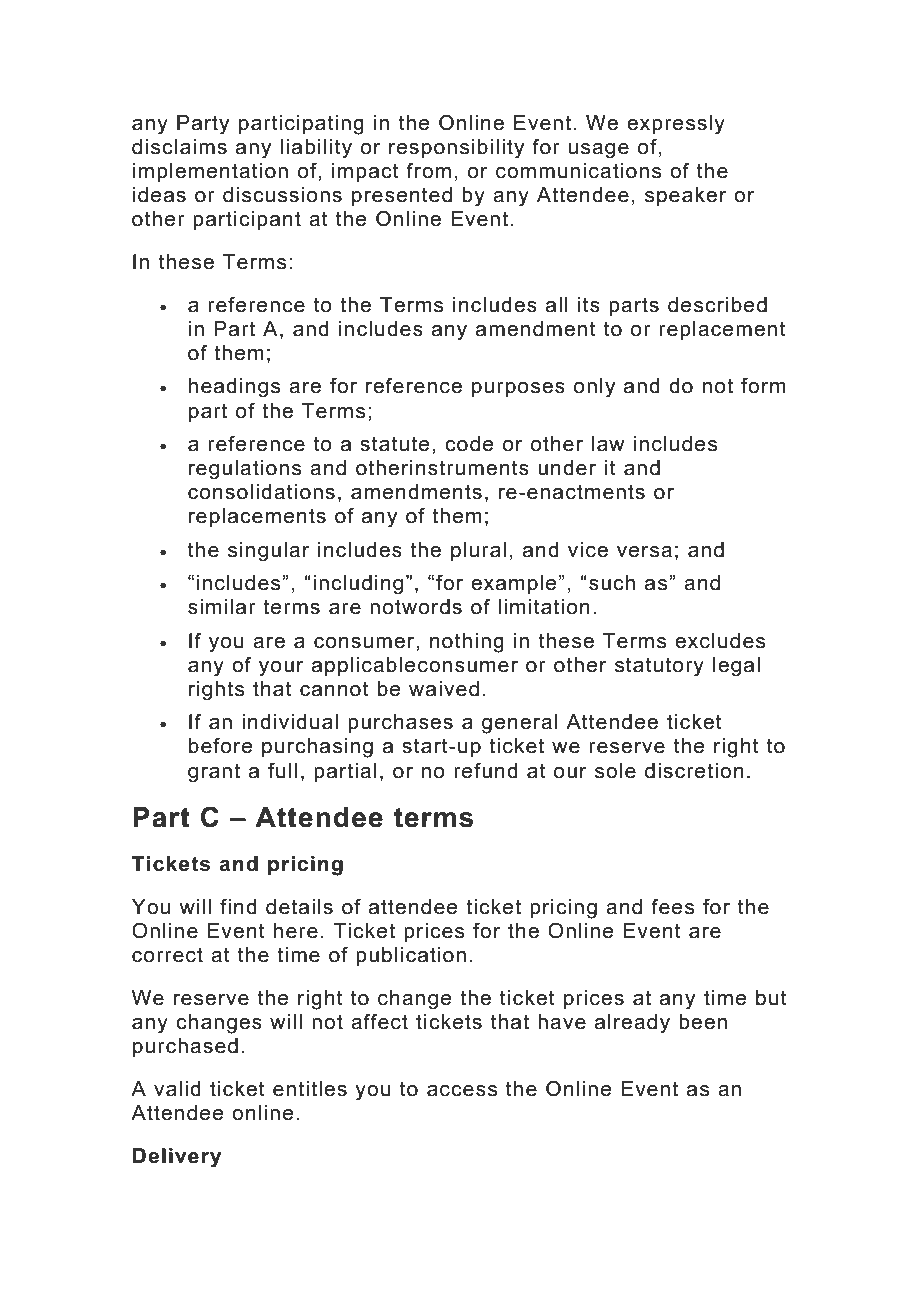  What do you see at coordinates (177, 1158) in the page?
I see `Delivery` at bounding box center [177, 1158].
